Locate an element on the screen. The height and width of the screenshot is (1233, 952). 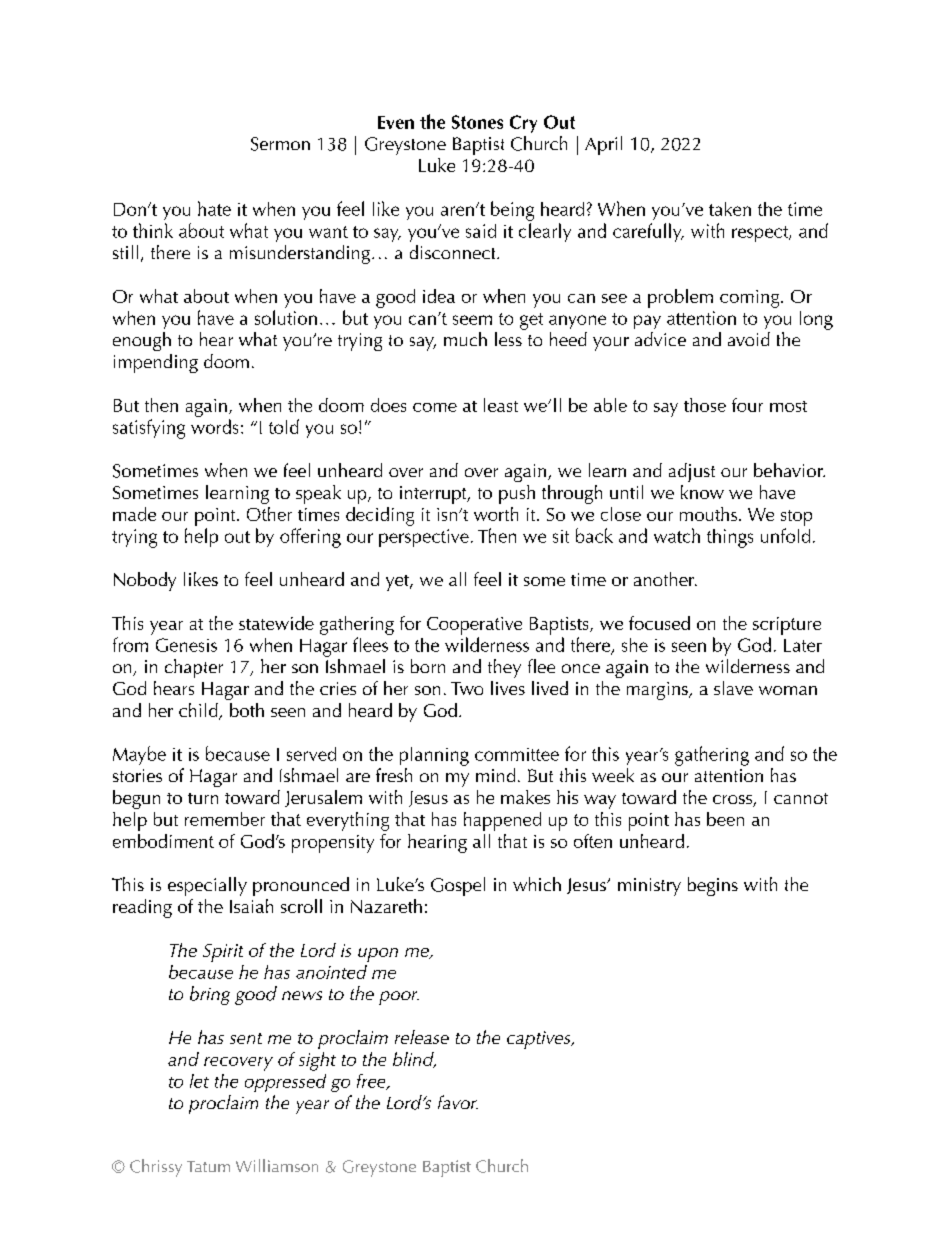
words is located at coordinates (214, 426).
